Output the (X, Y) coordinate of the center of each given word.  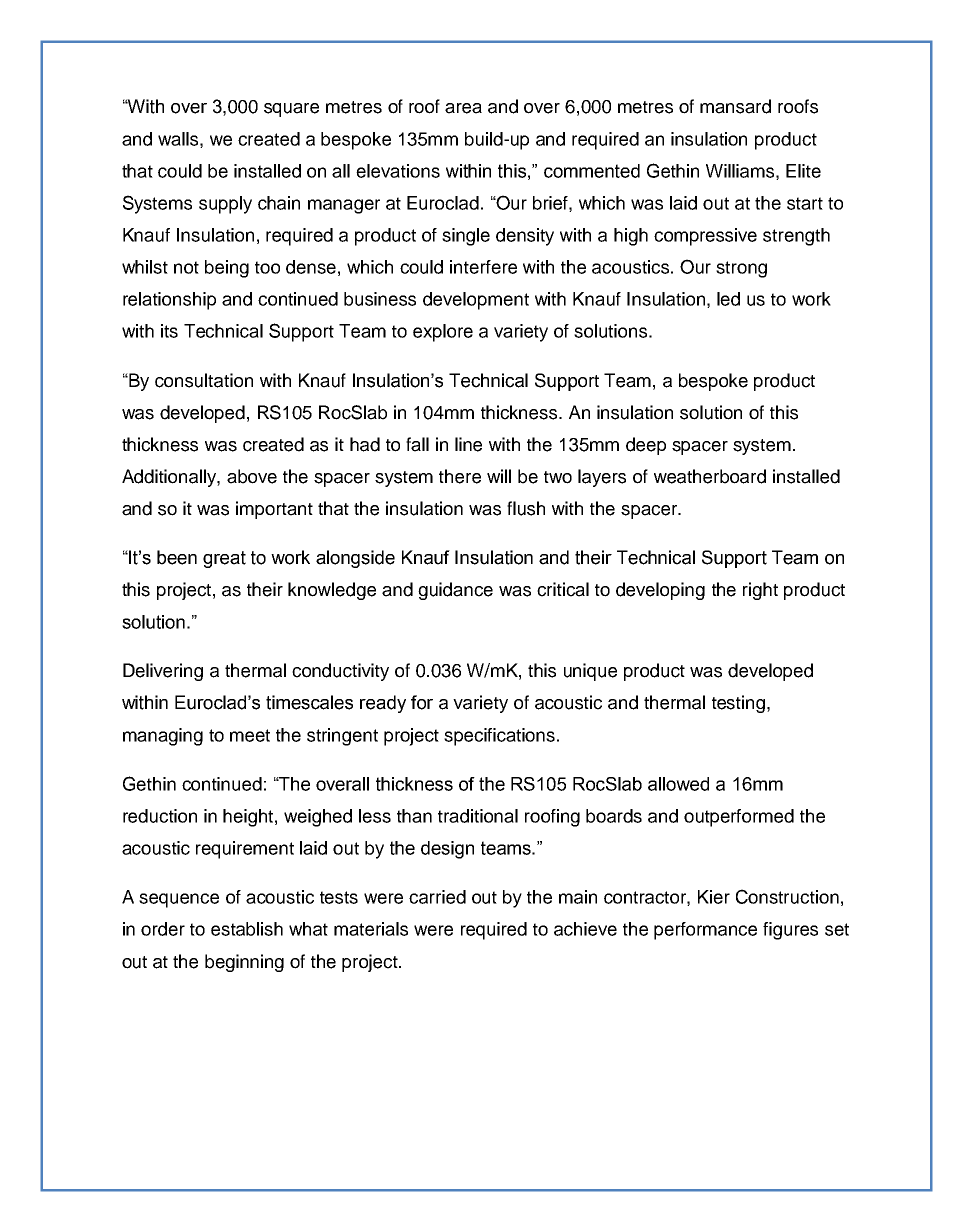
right (760, 591)
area (463, 108)
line (468, 444)
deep (646, 446)
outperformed (739, 818)
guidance (455, 591)
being (227, 269)
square (291, 110)
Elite (803, 171)
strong (741, 269)
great (224, 559)
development (476, 301)
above (252, 476)
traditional (478, 816)
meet (250, 735)
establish (247, 929)
